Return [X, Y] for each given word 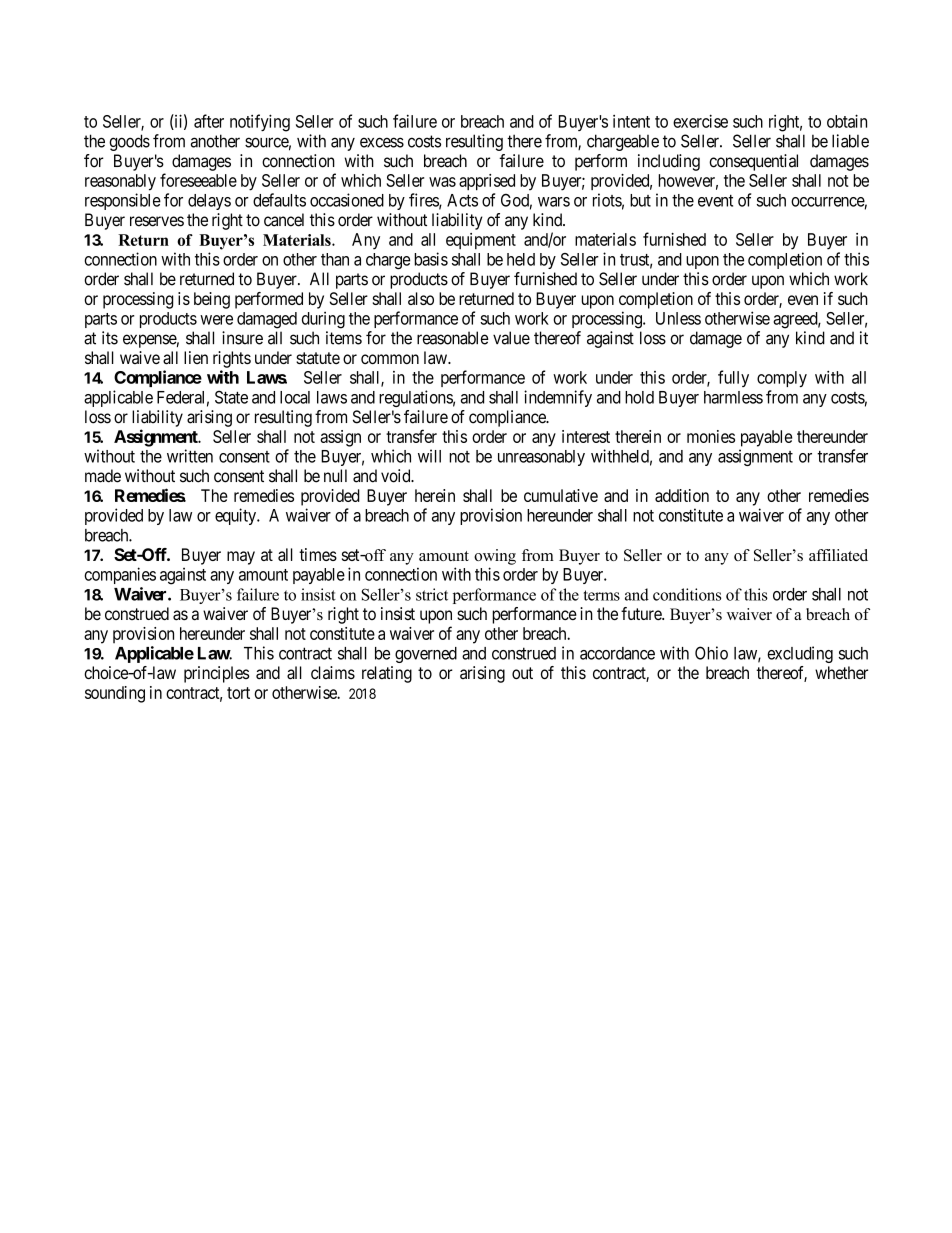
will [429, 456]
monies [711, 436]
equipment [481, 241]
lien [196, 357]
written [190, 456]
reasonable [453, 338]
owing [495, 557]
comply [782, 379]
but [640, 200]
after [209, 121]
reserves [157, 221]
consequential [753, 162]
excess [382, 142]
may [241, 558]
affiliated [838, 555]
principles [217, 674]
